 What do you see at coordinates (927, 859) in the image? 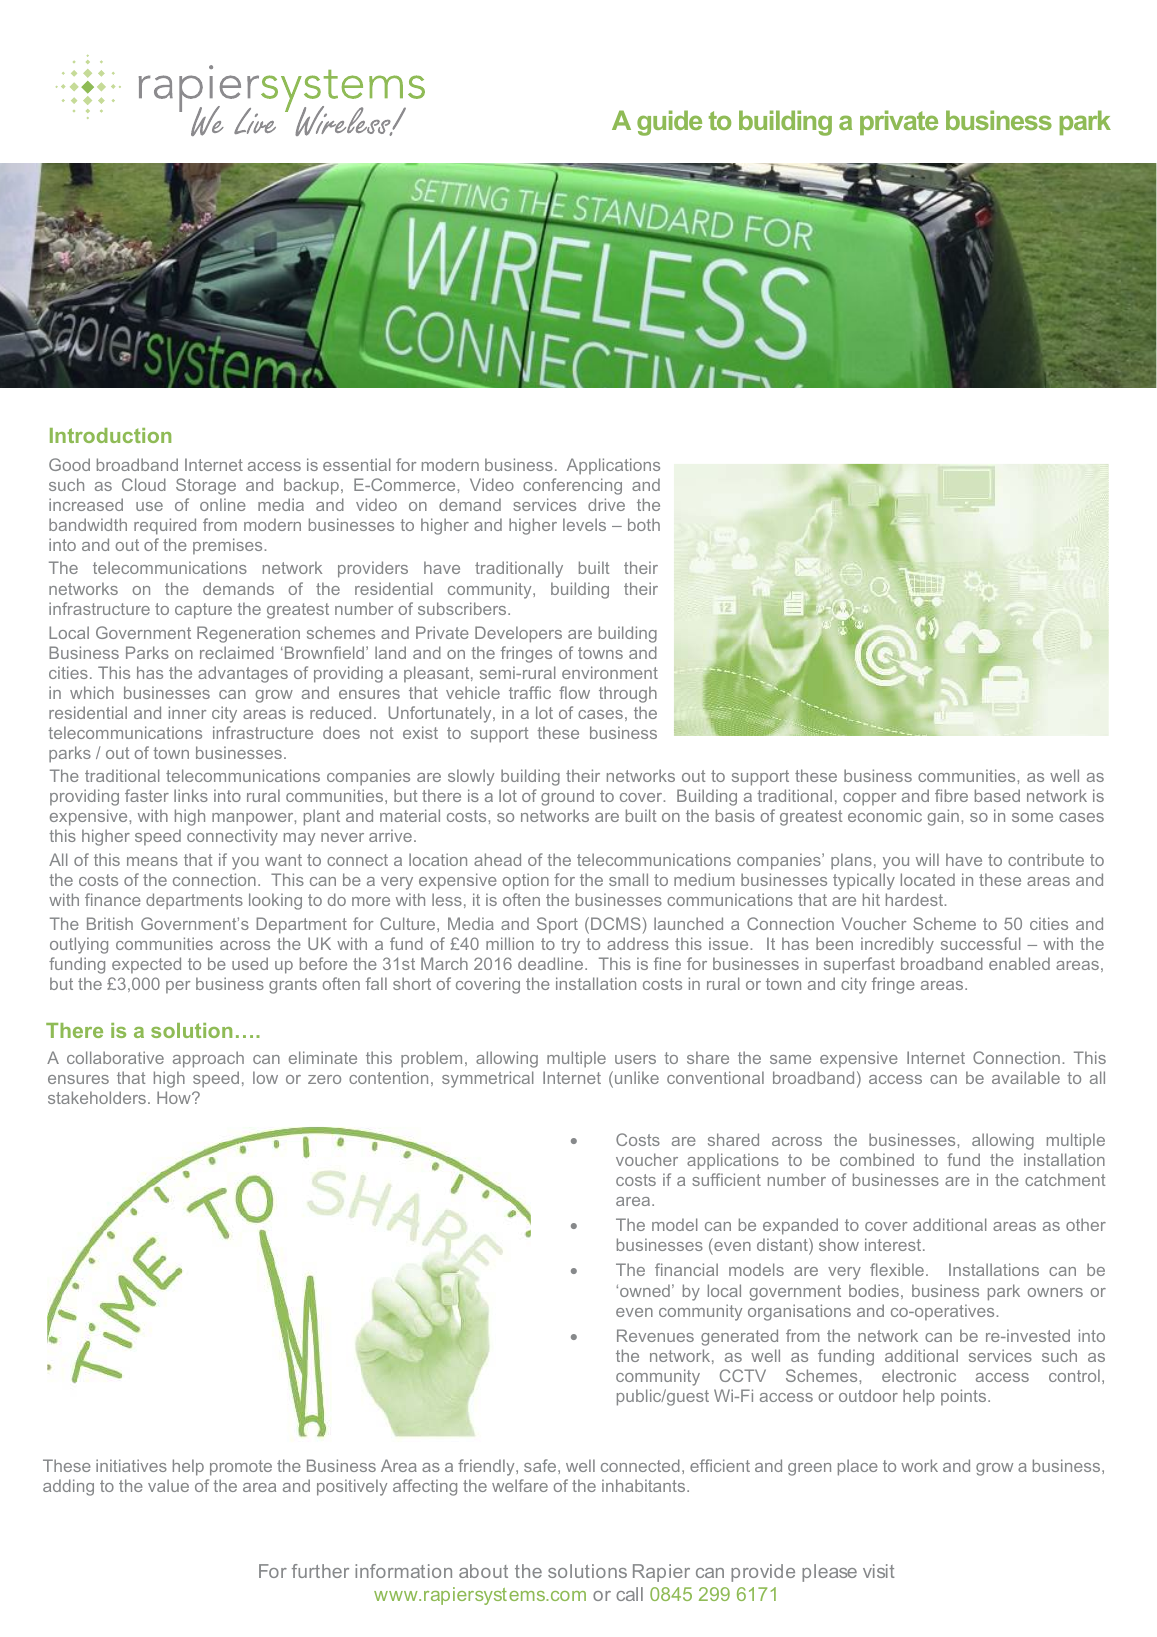
I see `will` at bounding box center [927, 859].
